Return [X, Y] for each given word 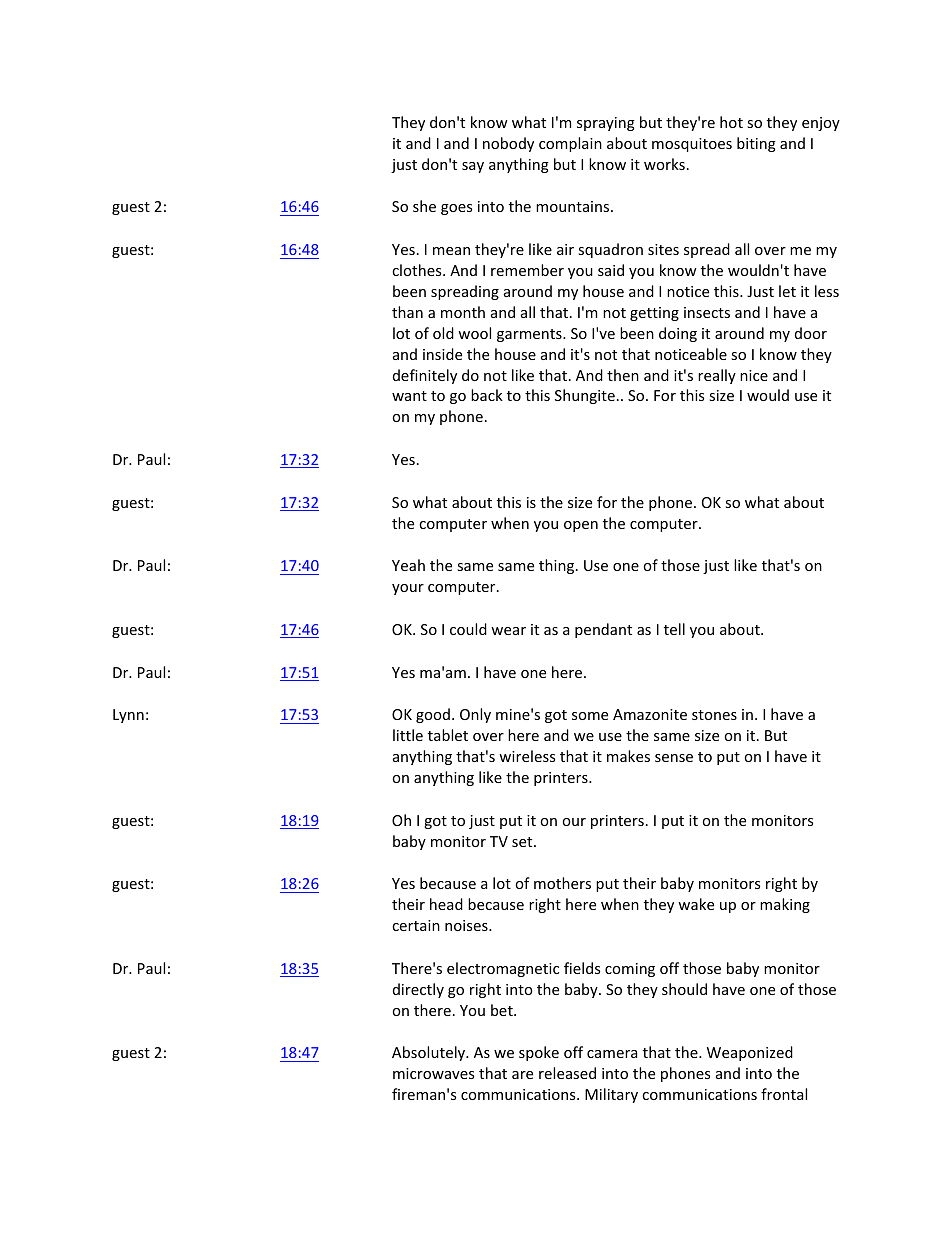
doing [678, 334]
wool [474, 333]
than [407, 312]
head [446, 904]
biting [756, 144]
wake [696, 904]
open [581, 526]
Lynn [128, 716]
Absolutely [430, 1053]
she [424, 206]
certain [416, 925]
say [473, 167]
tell [674, 629]
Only [475, 715]
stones [714, 715]
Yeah [408, 565]
